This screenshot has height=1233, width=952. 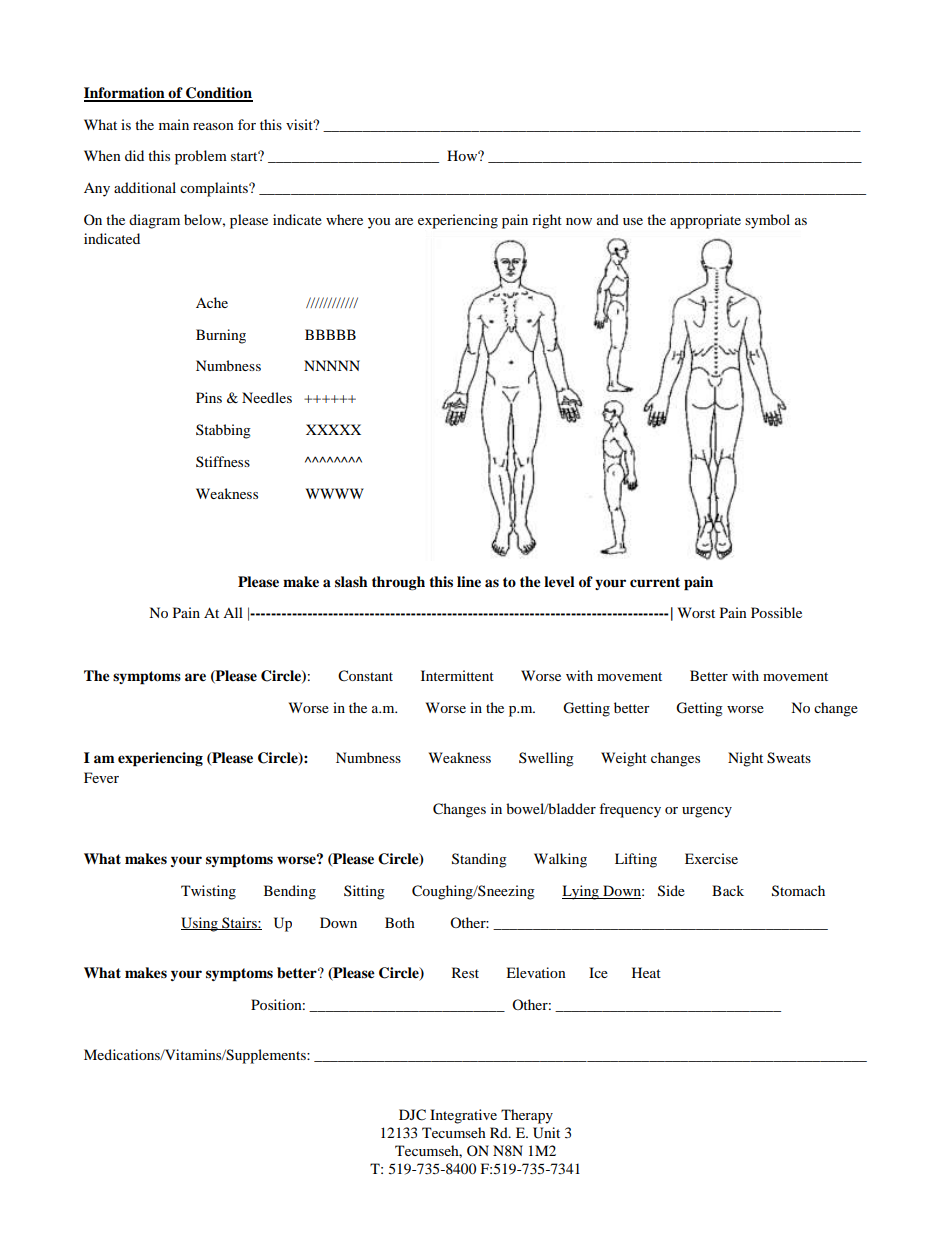 I want to click on Fever, so click(x=101, y=777).
